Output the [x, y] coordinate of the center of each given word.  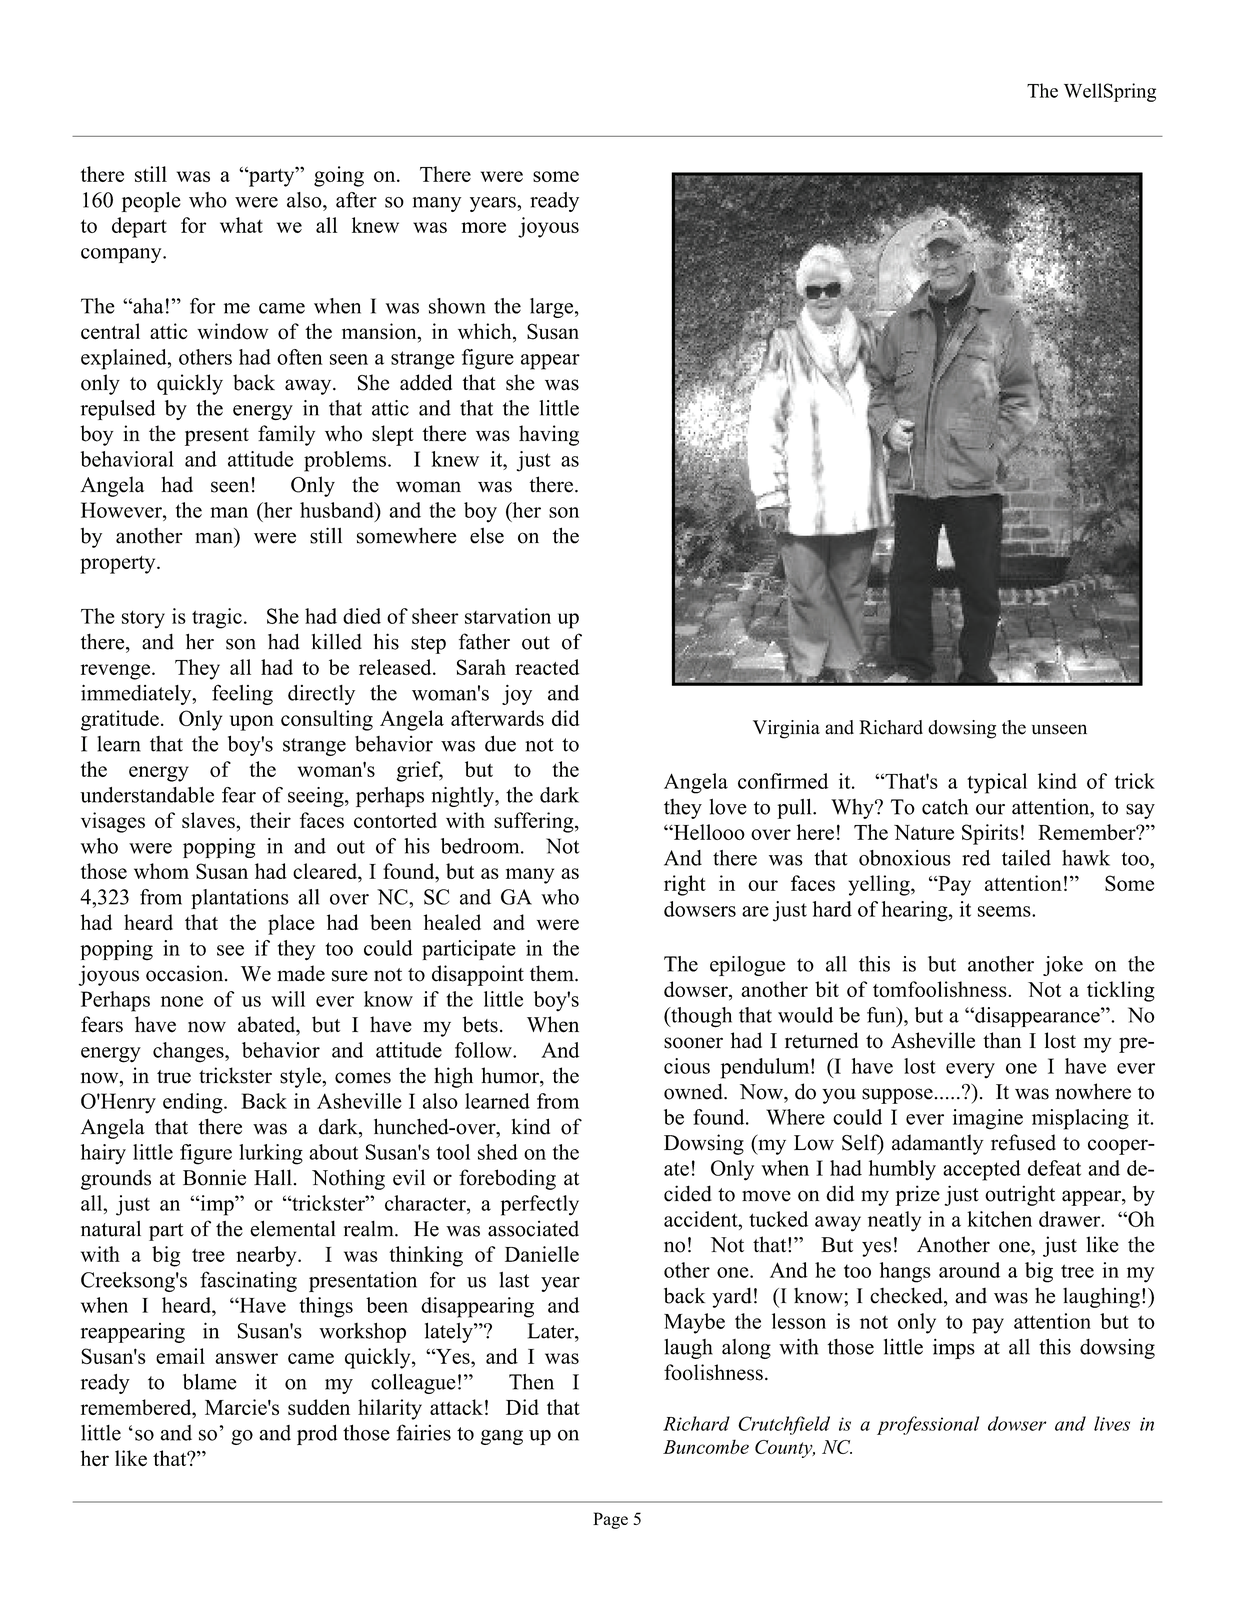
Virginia [786, 729]
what [241, 225]
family [286, 435]
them [553, 973]
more [483, 227]
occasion [186, 973]
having [549, 435]
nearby [267, 1256]
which [486, 332]
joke [1063, 966]
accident [702, 1219]
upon [252, 723]
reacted [547, 667]
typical [997, 783]
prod [317, 1434]
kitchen [999, 1219]
